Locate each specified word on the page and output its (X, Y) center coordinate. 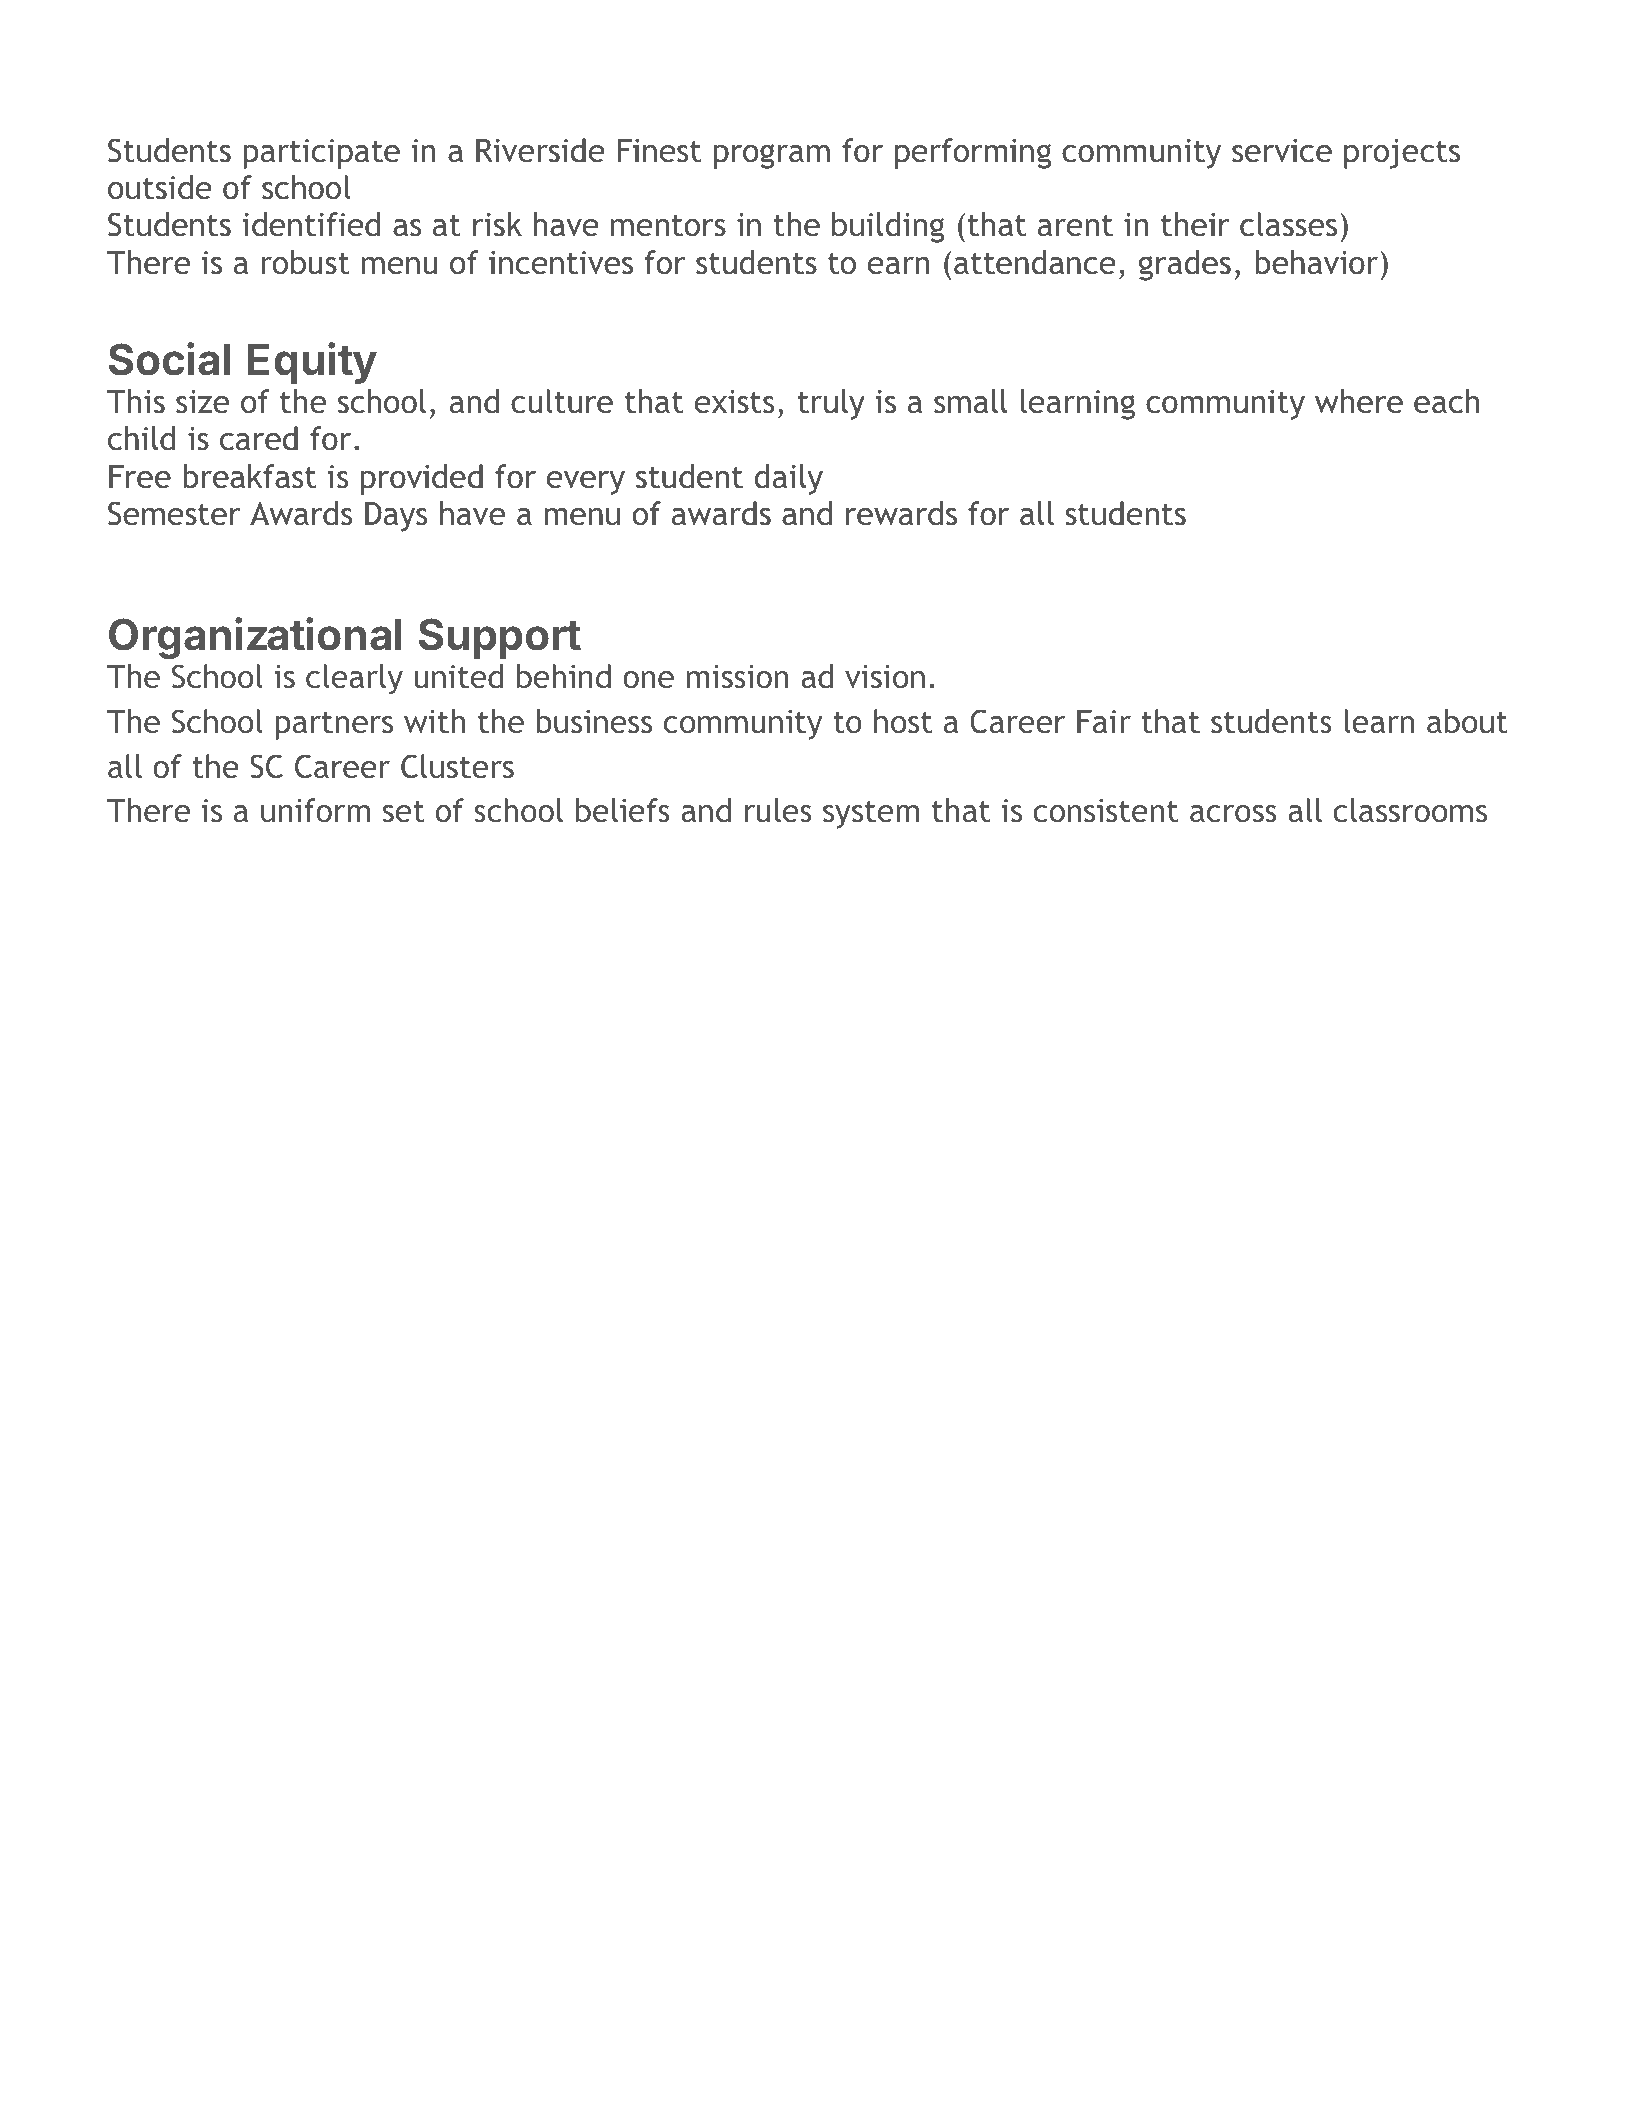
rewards (901, 513)
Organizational (255, 638)
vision (885, 677)
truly (831, 404)
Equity (312, 363)
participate (321, 154)
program (772, 156)
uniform (315, 810)
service (1282, 151)
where (1359, 401)
